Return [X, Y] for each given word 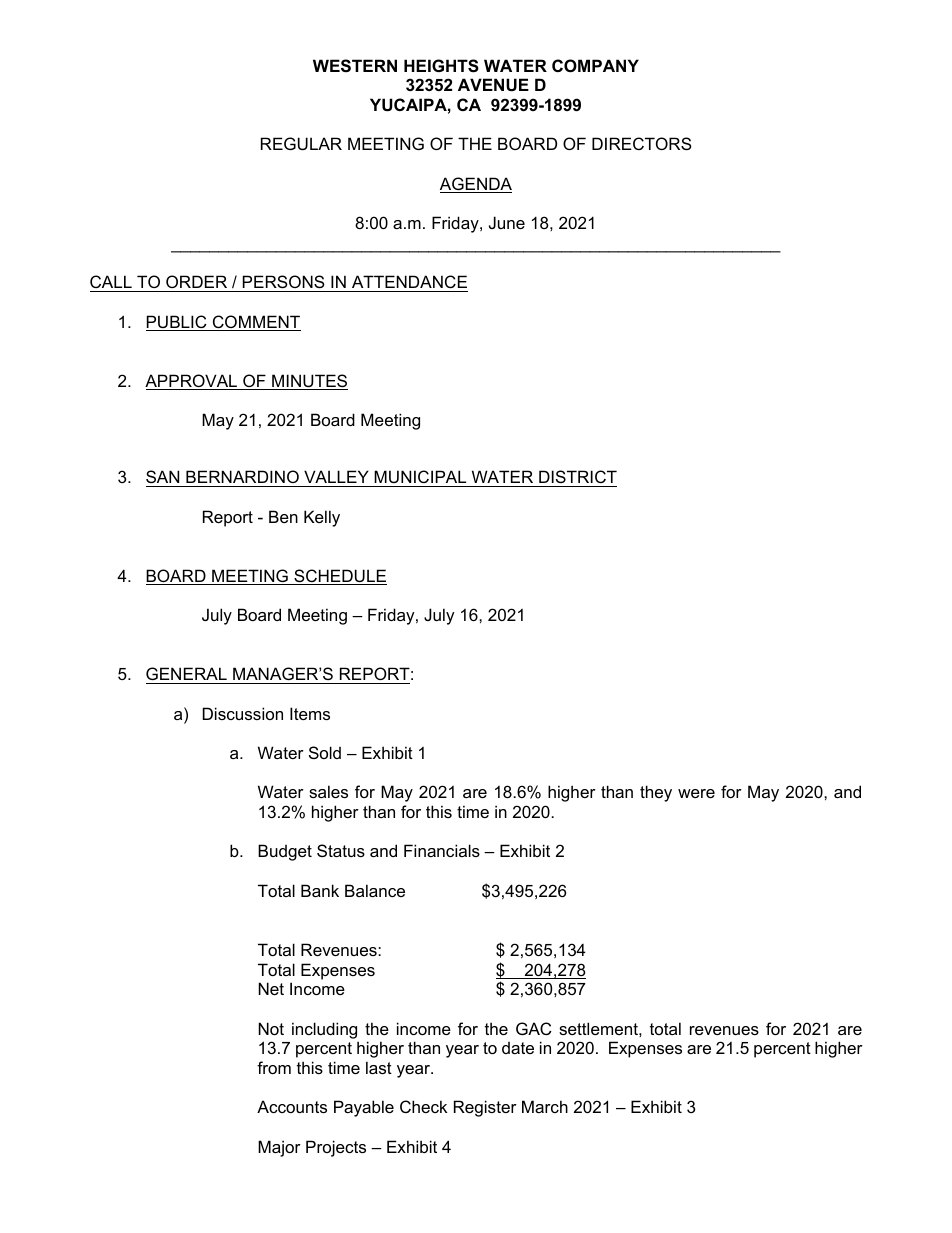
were [696, 793]
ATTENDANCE [409, 281]
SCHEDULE [339, 577]
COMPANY [595, 65]
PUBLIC [177, 323]
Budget [285, 852]
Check [423, 1106]
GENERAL [186, 673]
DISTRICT [577, 478]
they [656, 793]
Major [279, 1148]
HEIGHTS [441, 66]
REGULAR [301, 143]
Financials [442, 850]
